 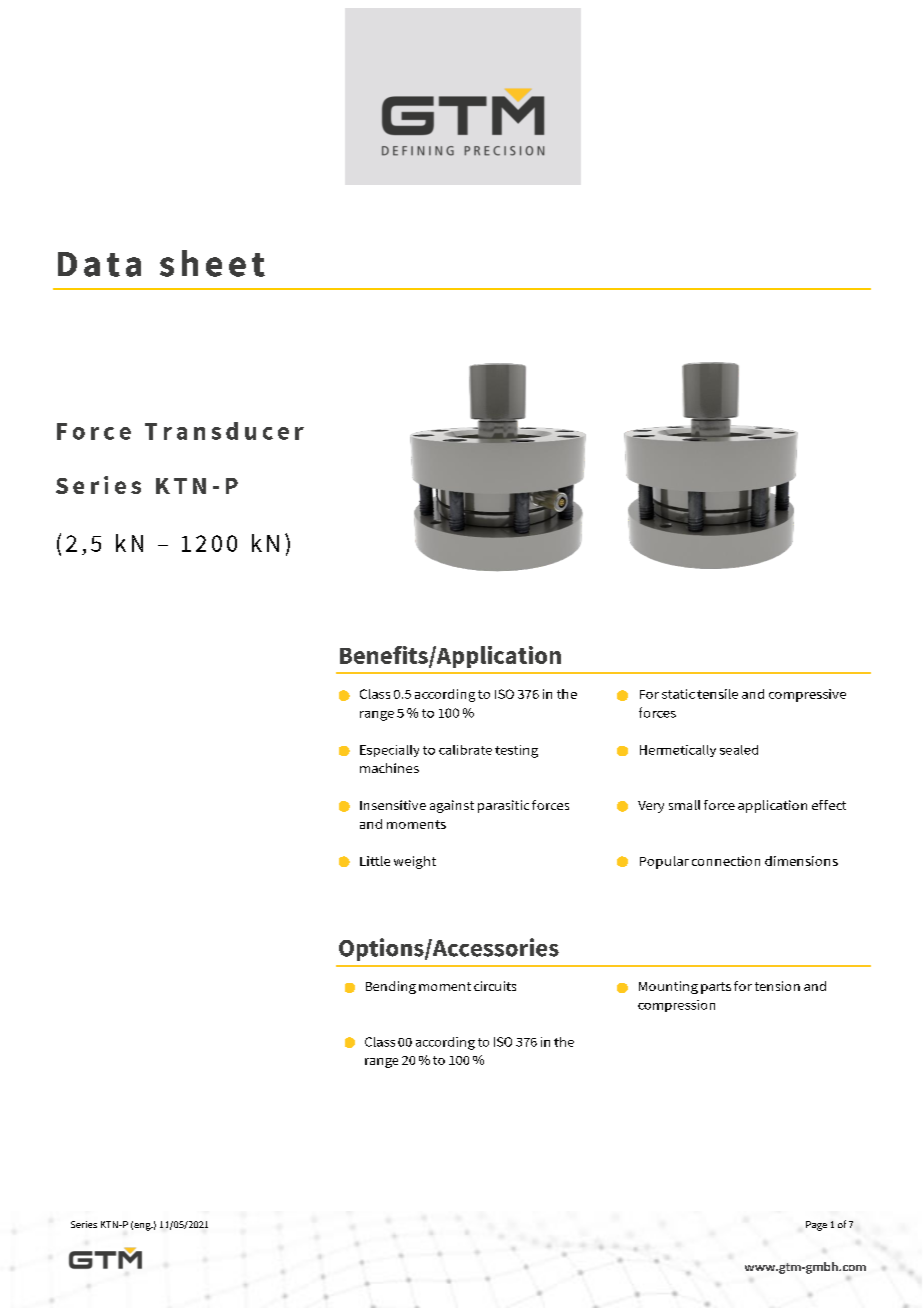 What do you see at coordinates (391, 987) in the image?
I see `Bending` at bounding box center [391, 987].
